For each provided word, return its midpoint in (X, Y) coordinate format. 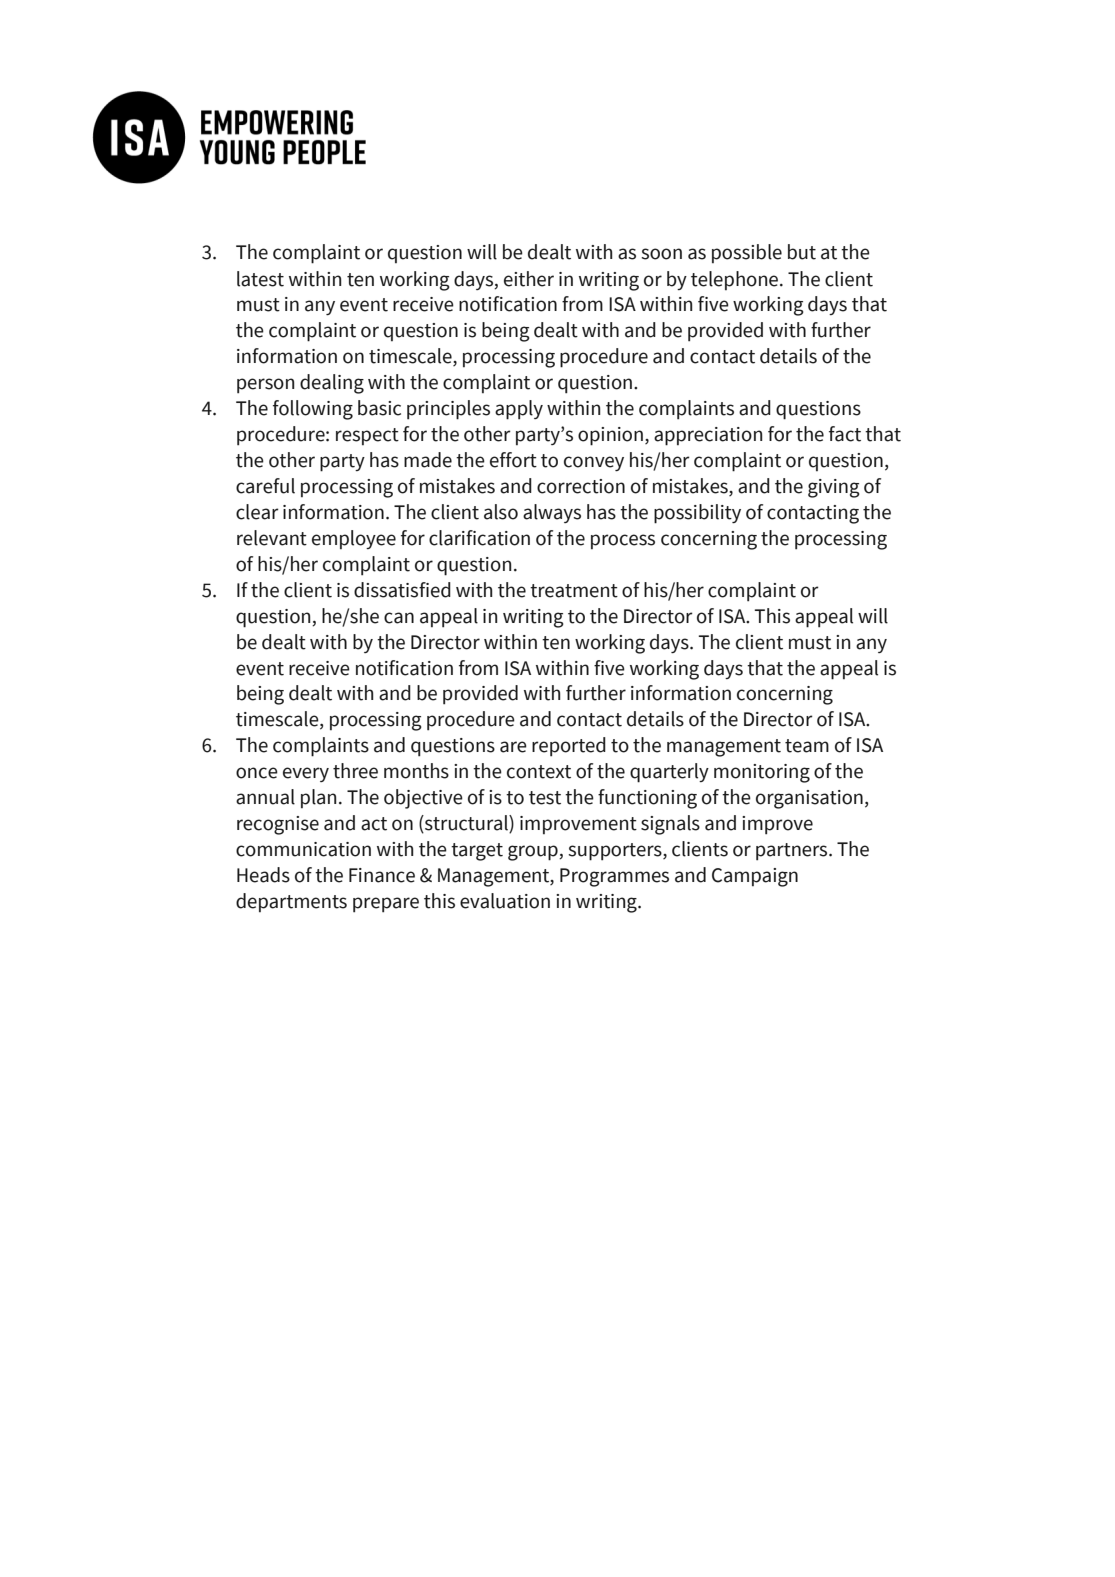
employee (354, 539)
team (807, 746)
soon (661, 254)
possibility (697, 514)
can (399, 618)
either (529, 279)
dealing (332, 384)
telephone (736, 280)
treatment (574, 591)
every (306, 774)
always (552, 513)
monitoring (762, 773)
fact (845, 434)
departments (291, 902)
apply (519, 410)
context (539, 772)
